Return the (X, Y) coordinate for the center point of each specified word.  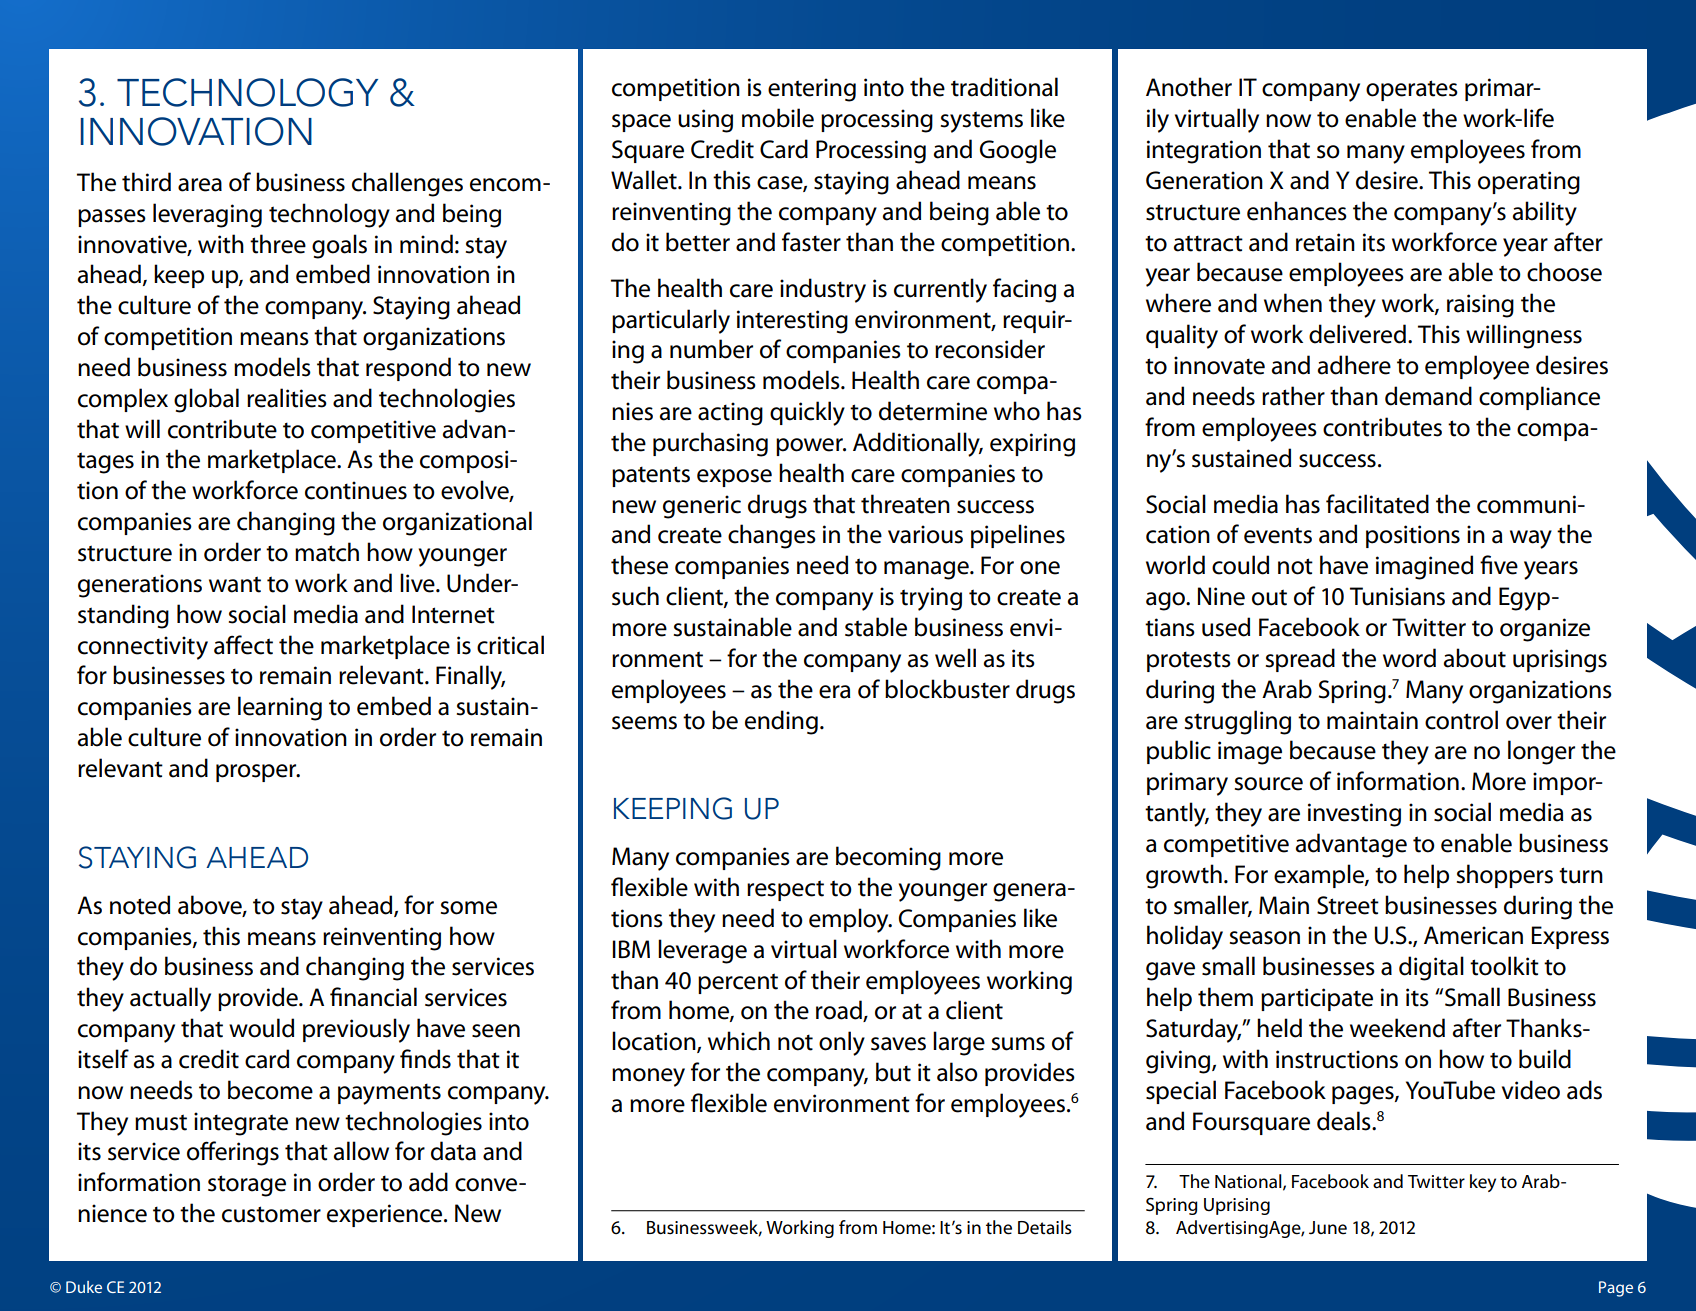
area (200, 185)
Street (1348, 905)
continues (356, 490)
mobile (778, 118)
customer (271, 1214)
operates (1412, 90)
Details (1045, 1227)
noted (140, 905)
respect (785, 890)
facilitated (1377, 504)
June (1328, 1228)
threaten (905, 504)
